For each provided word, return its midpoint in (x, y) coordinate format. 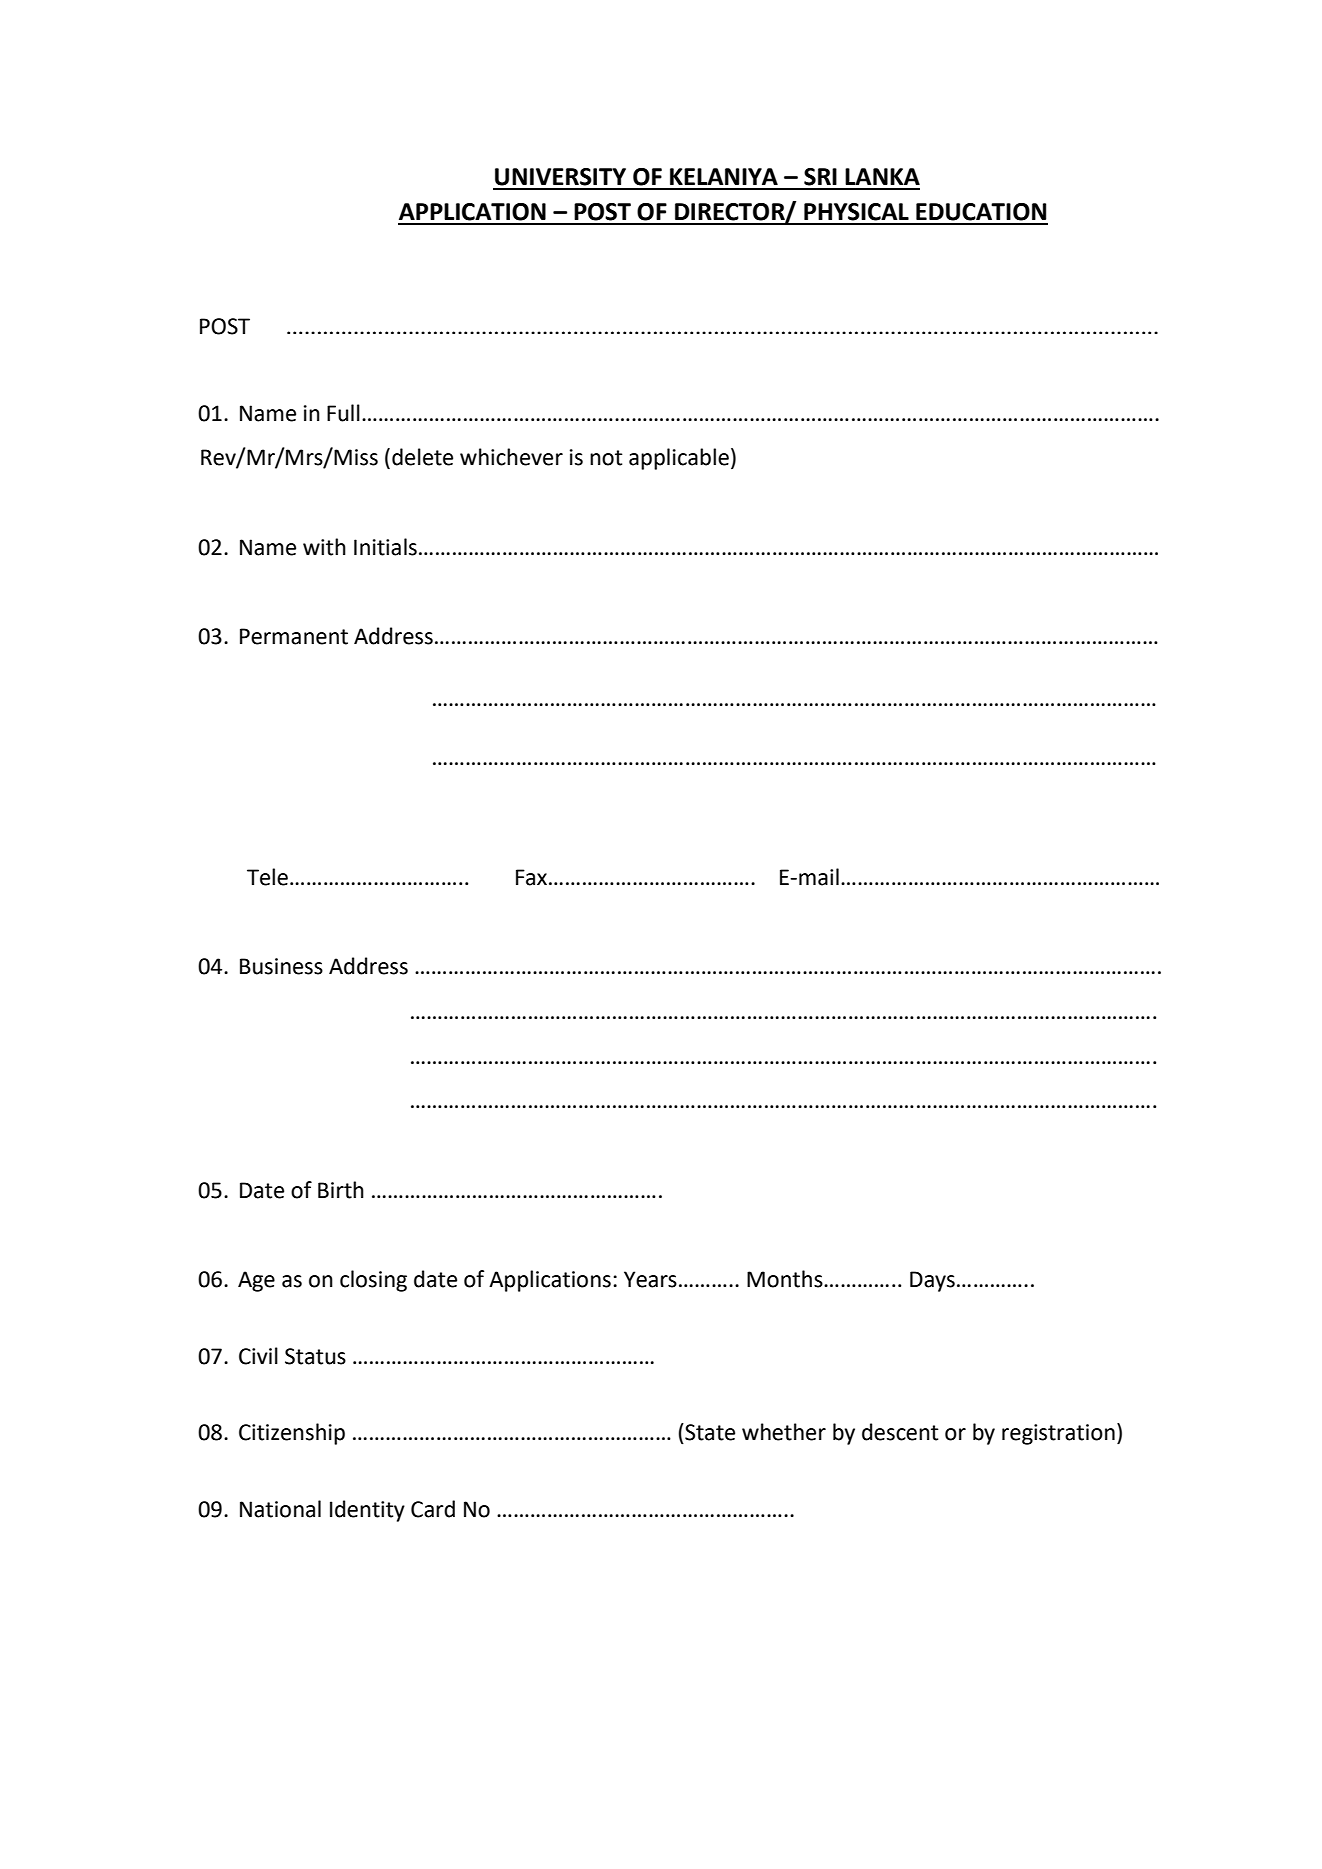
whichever (511, 457)
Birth (341, 1190)
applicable (679, 459)
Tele (267, 877)
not (606, 458)
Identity (367, 1511)
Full (343, 413)
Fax (533, 877)
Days (932, 1281)
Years (650, 1279)
